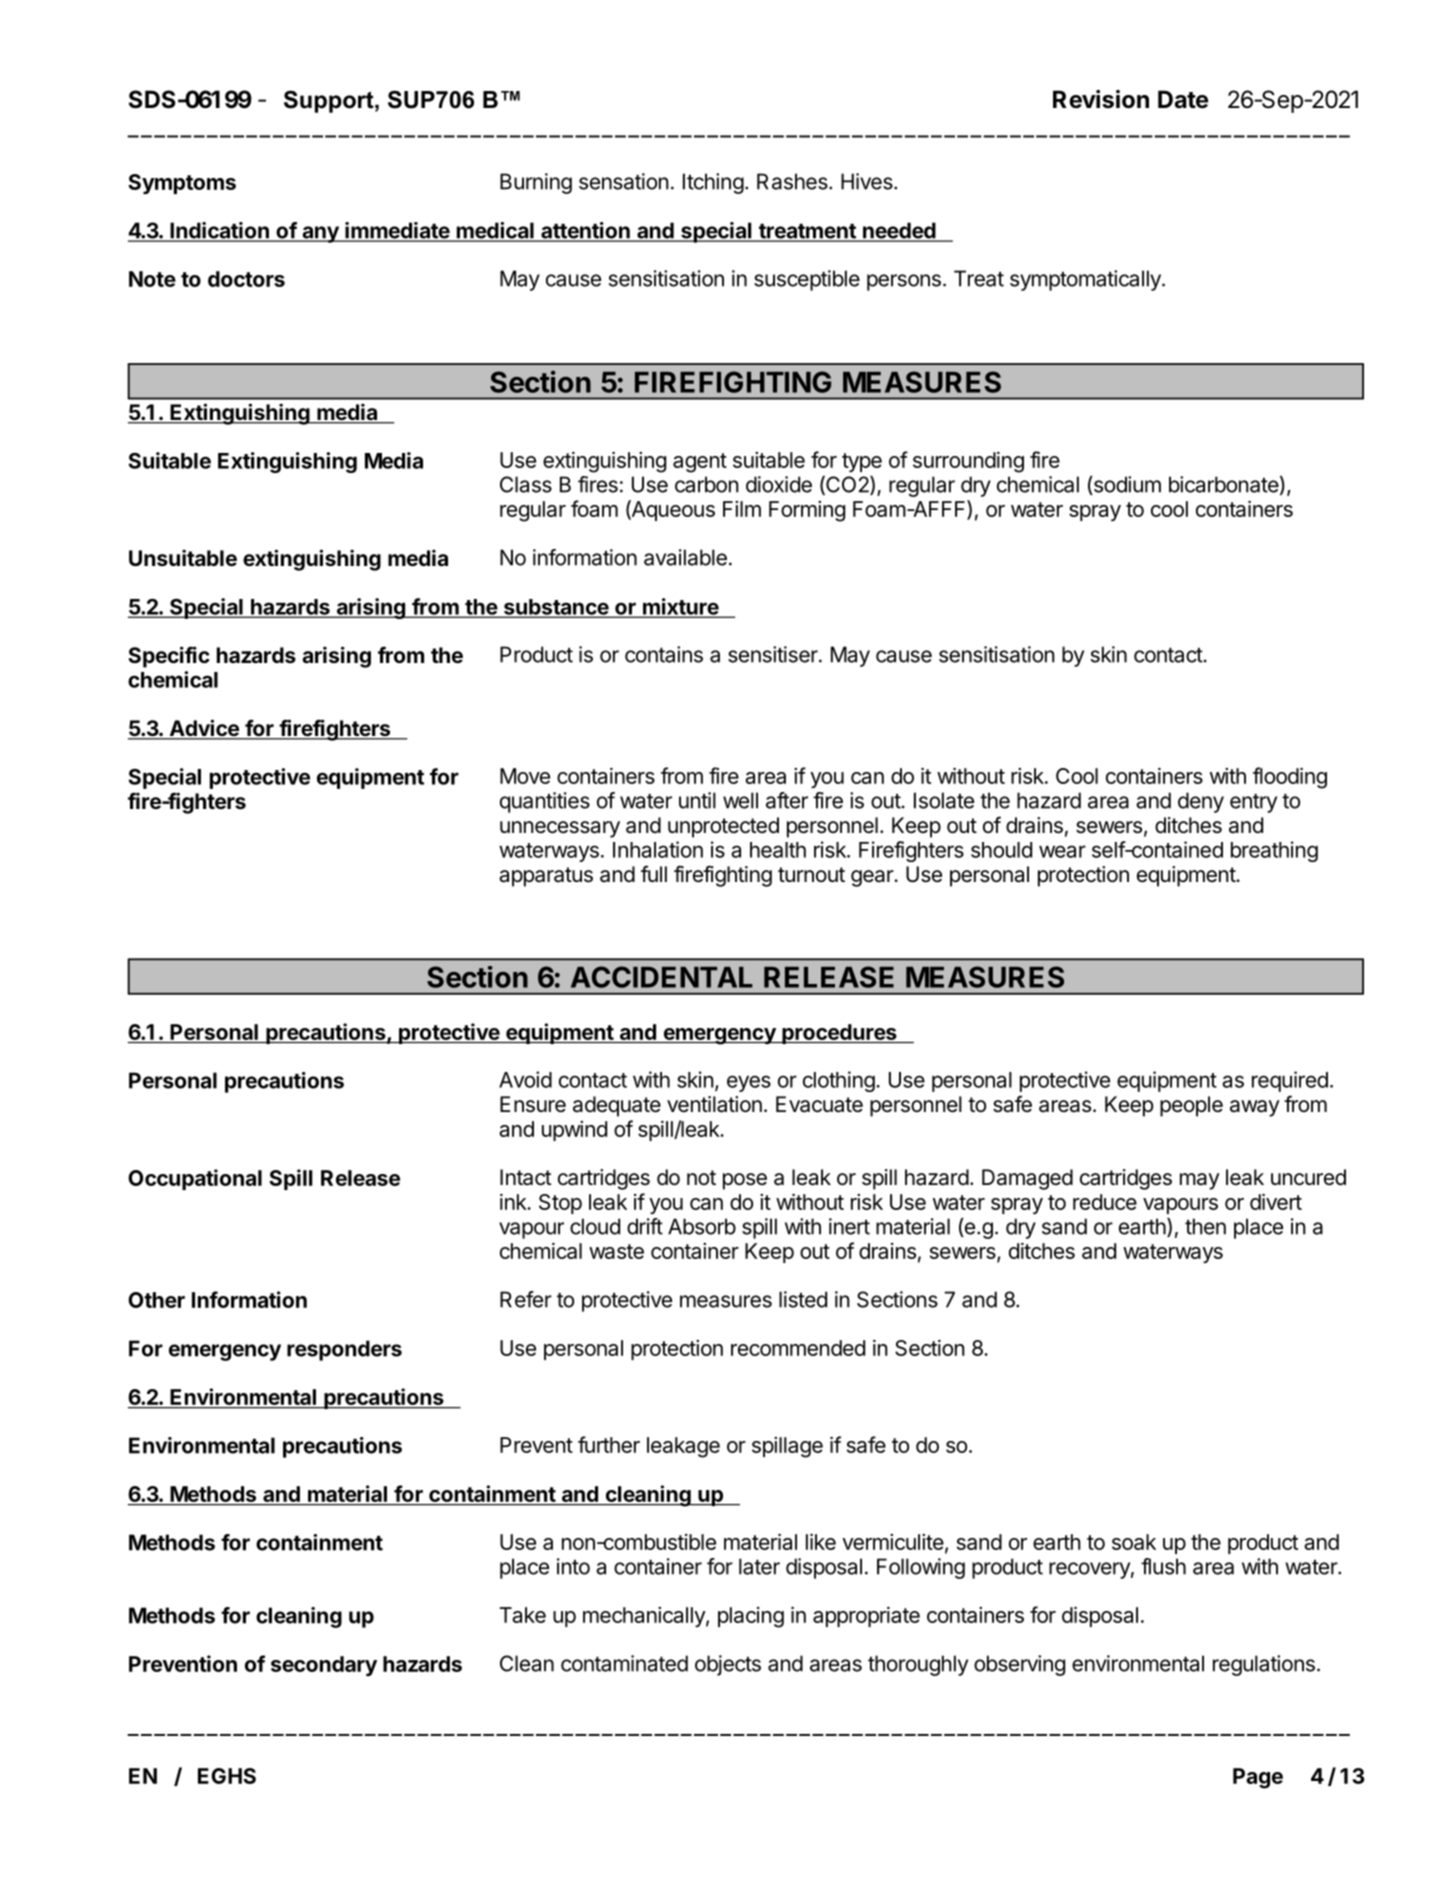  What do you see at coordinates (546, 877) in the screenshot?
I see `apparatus` at bounding box center [546, 877].
